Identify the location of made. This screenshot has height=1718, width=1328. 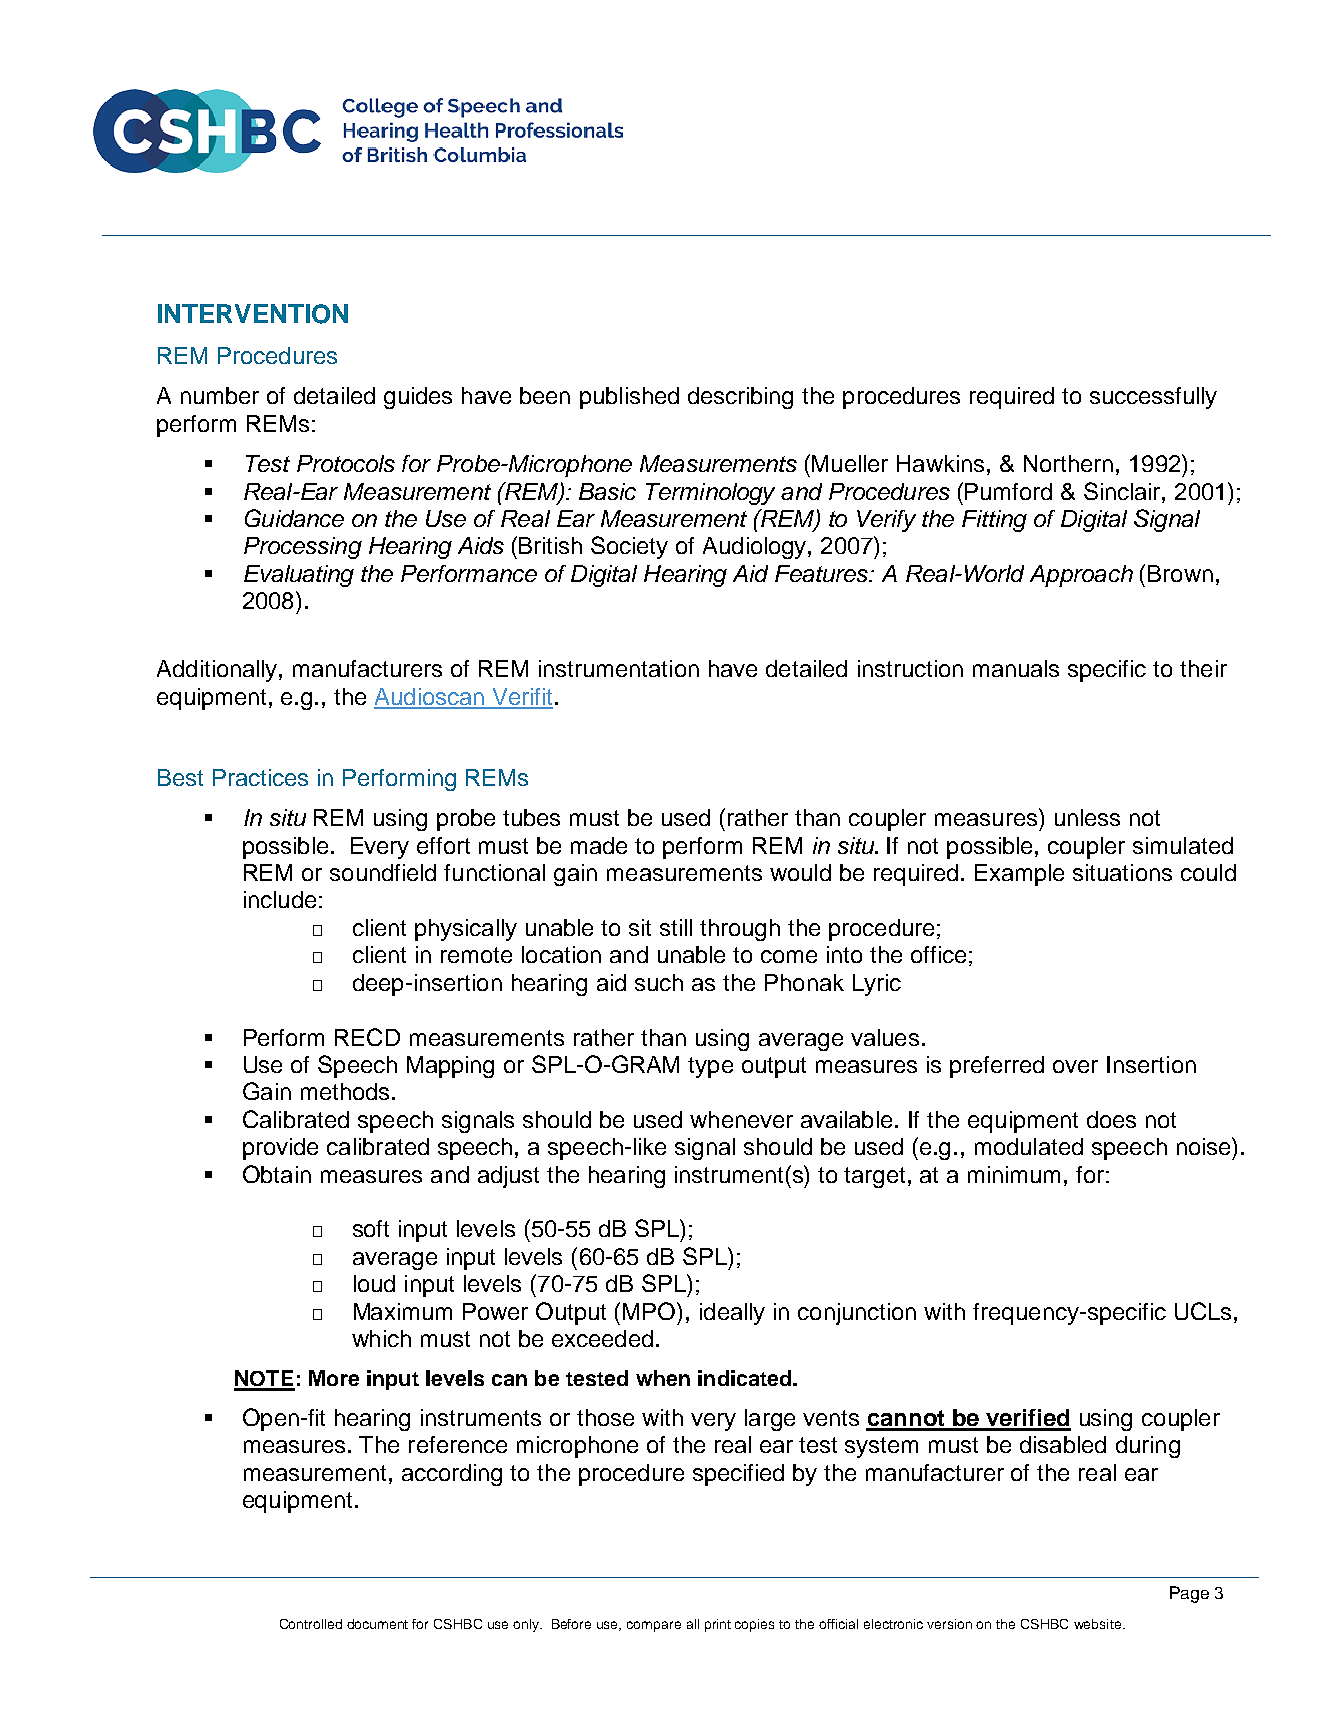
(599, 845).
